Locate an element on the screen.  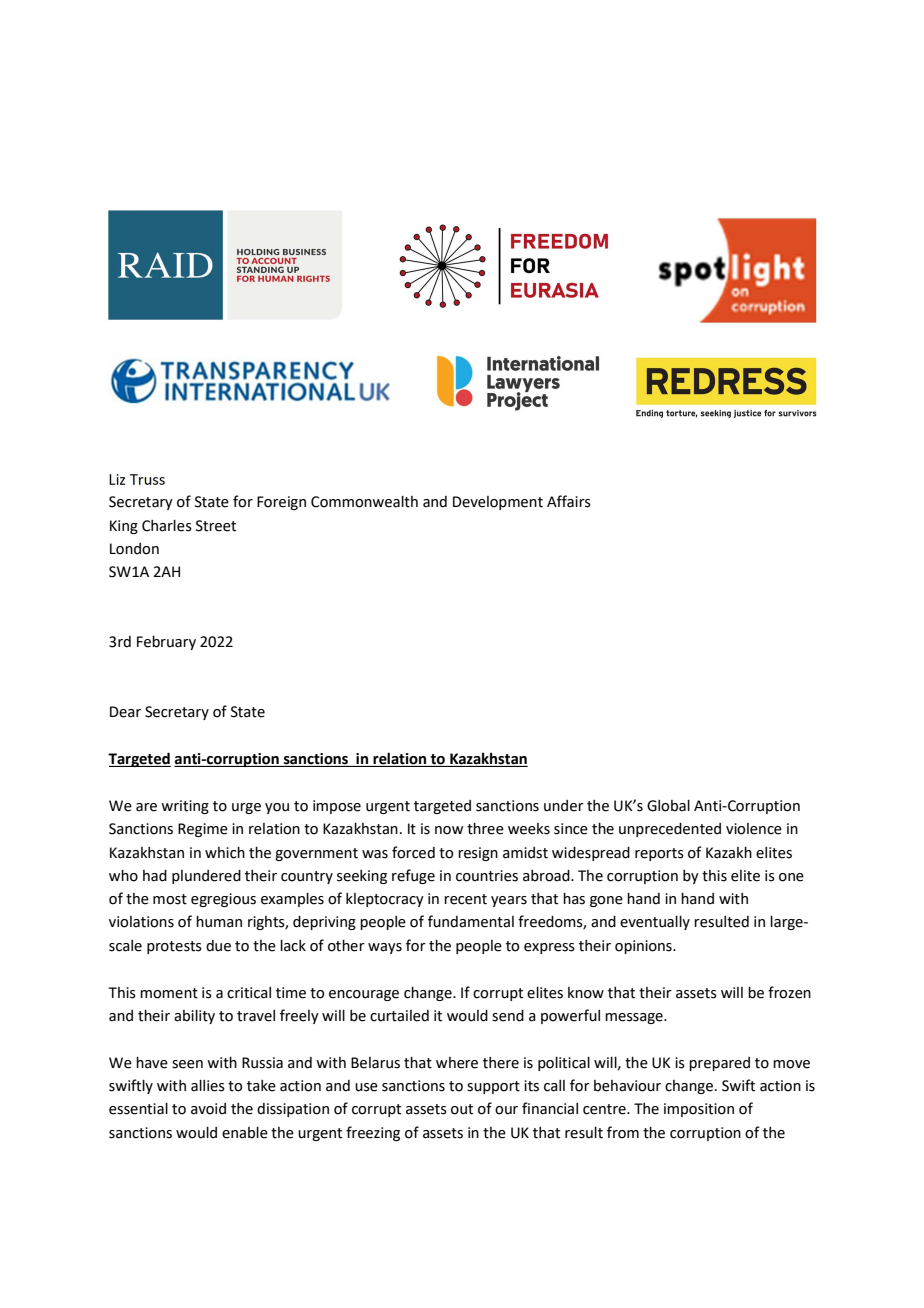
Affairs is located at coordinates (569, 501).
